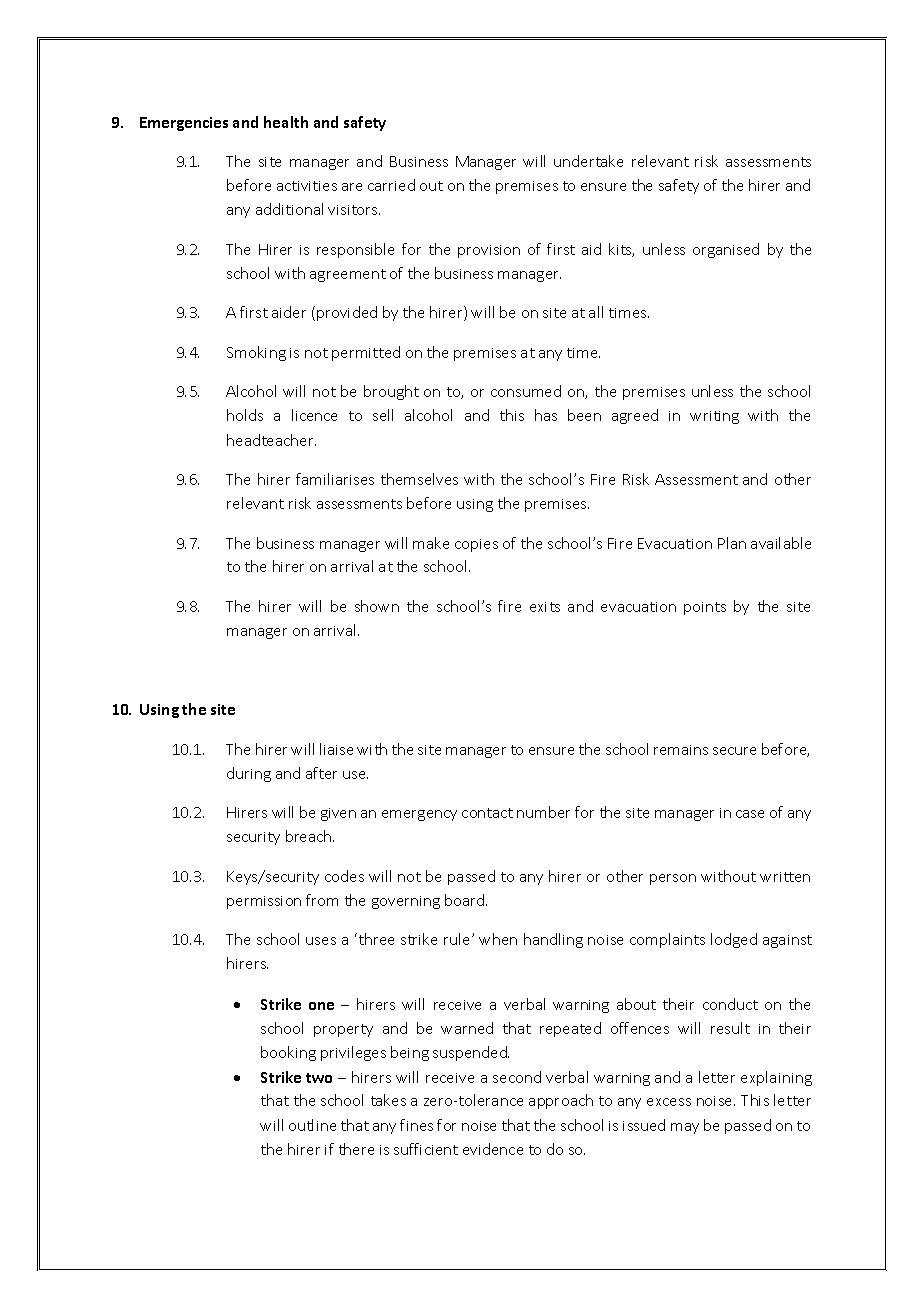 This page has height=1308, width=924. What do you see at coordinates (714, 417) in the page?
I see `writing` at bounding box center [714, 417].
